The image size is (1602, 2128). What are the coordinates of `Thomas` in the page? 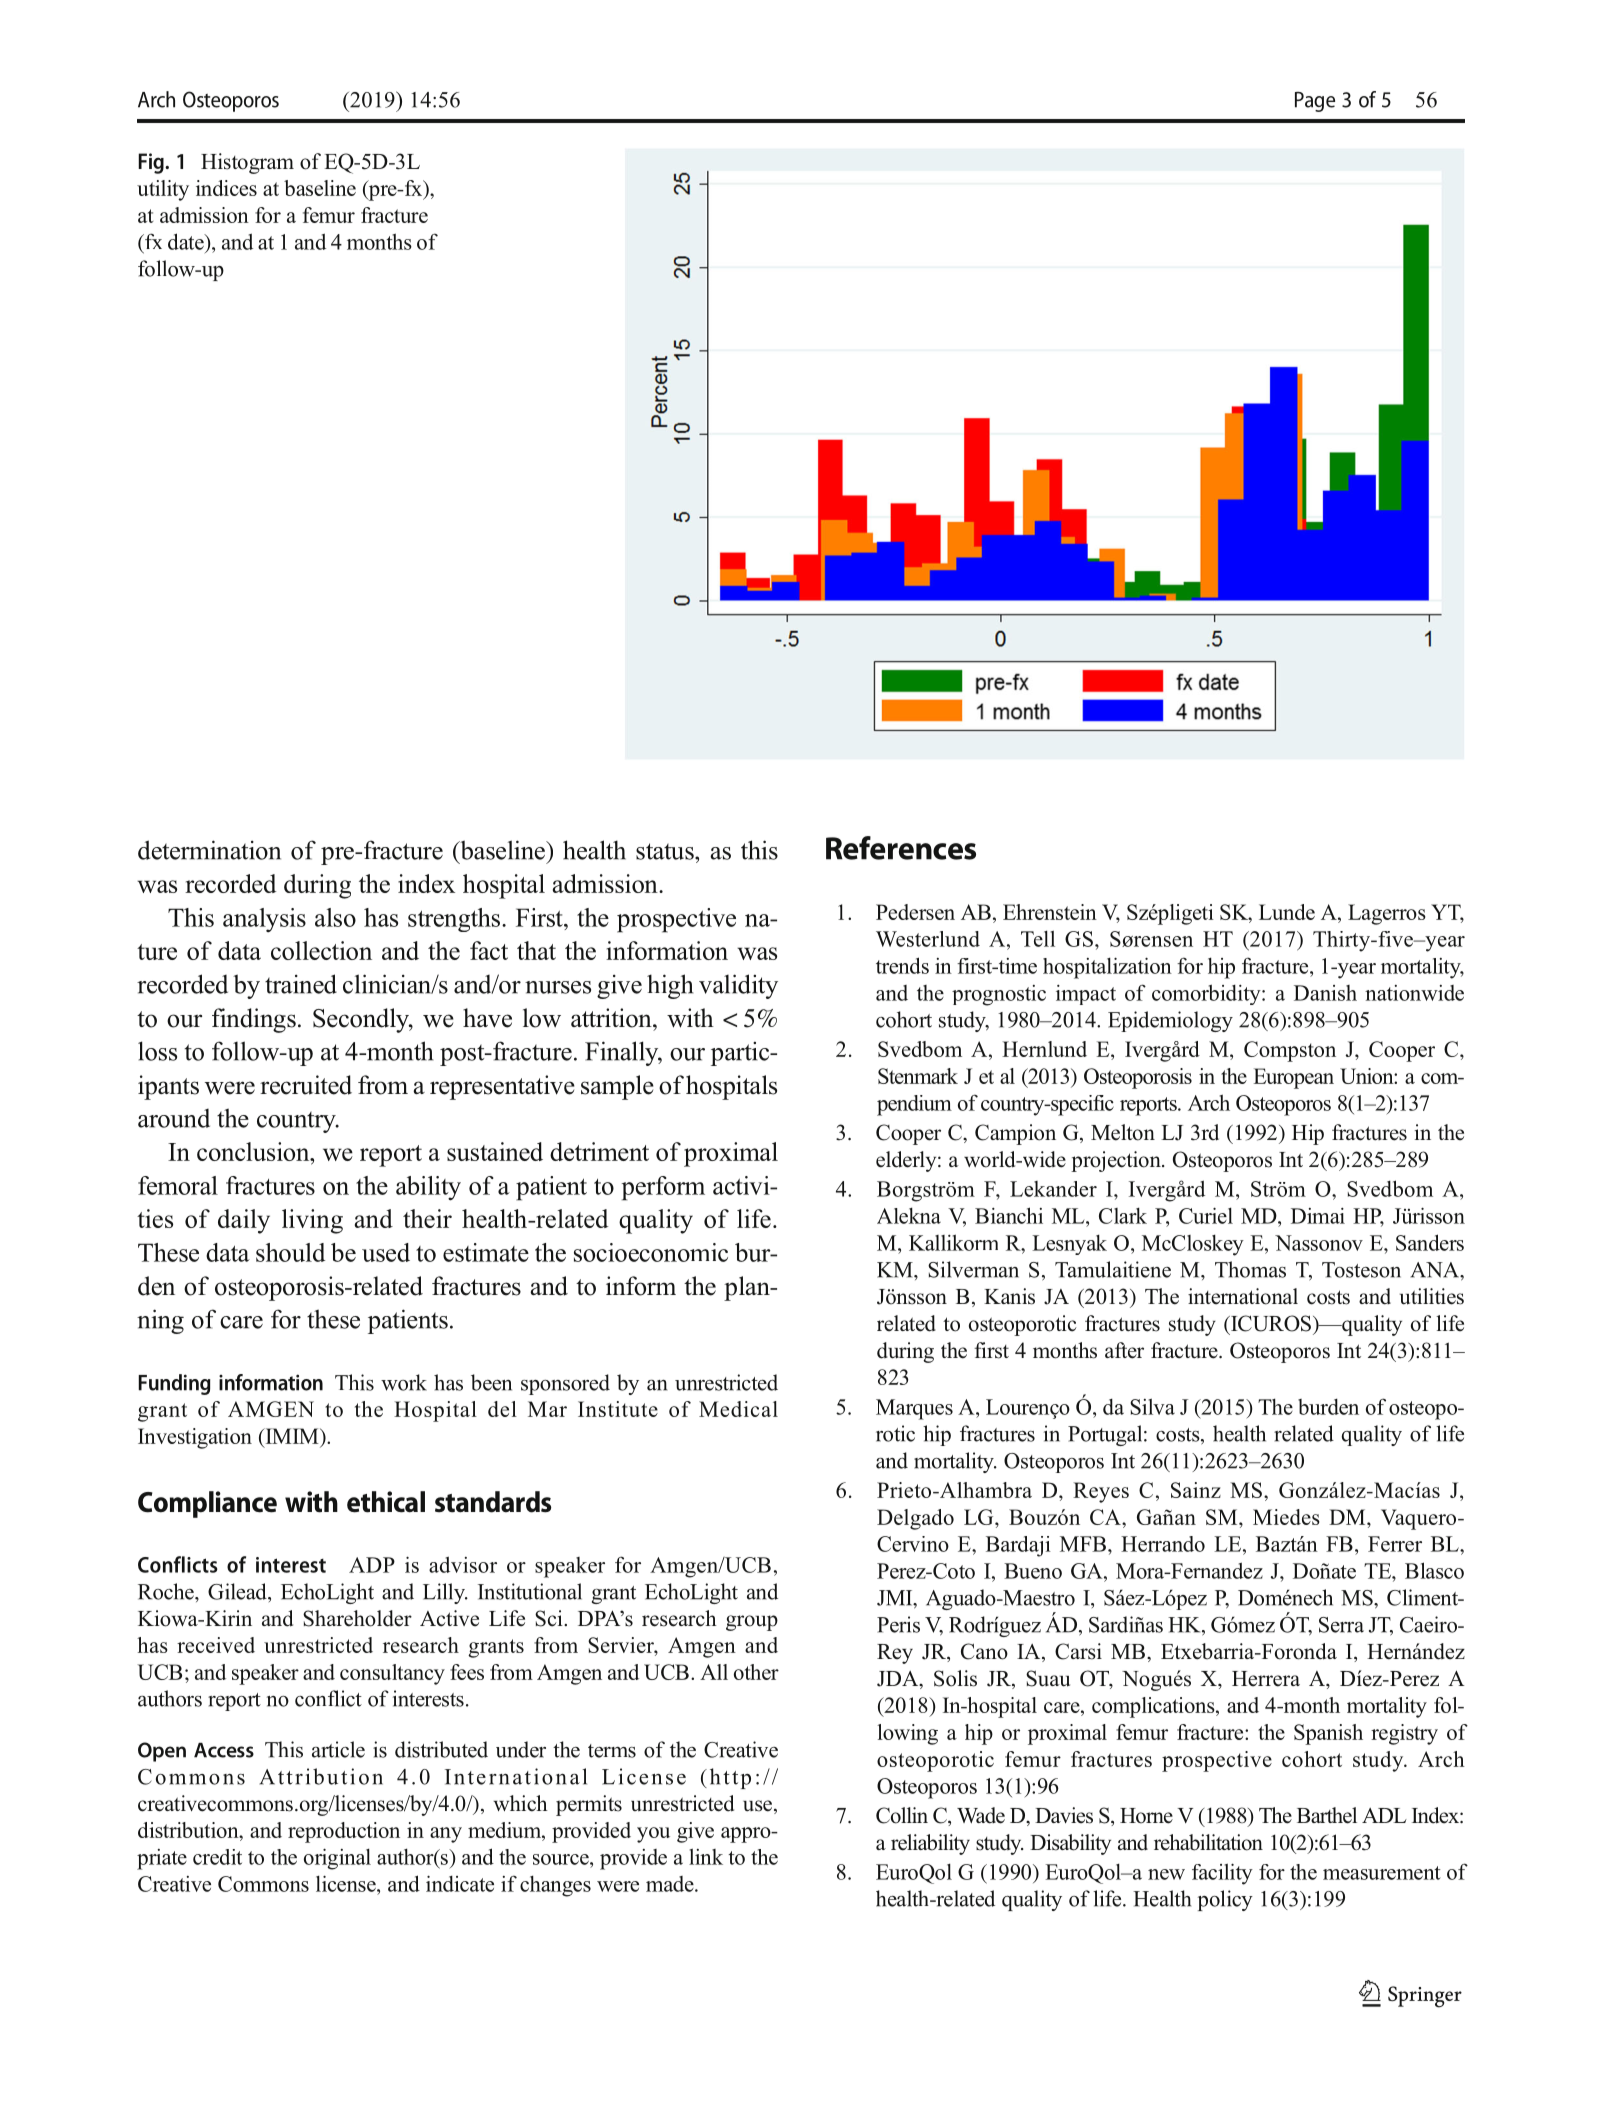 It's located at (1250, 1269).
